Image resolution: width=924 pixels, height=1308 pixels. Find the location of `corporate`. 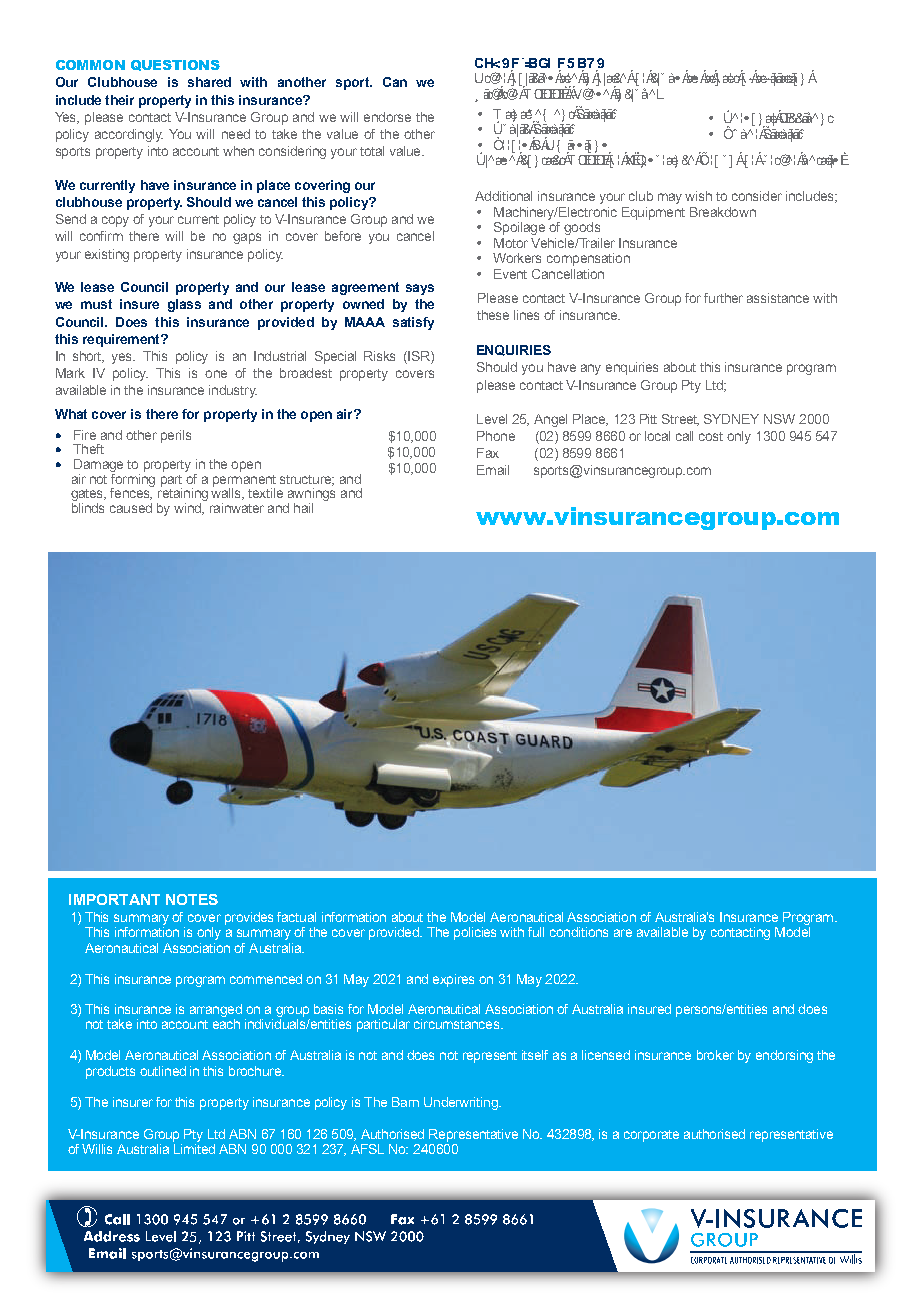

corporate is located at coordinates (651, 1136).
